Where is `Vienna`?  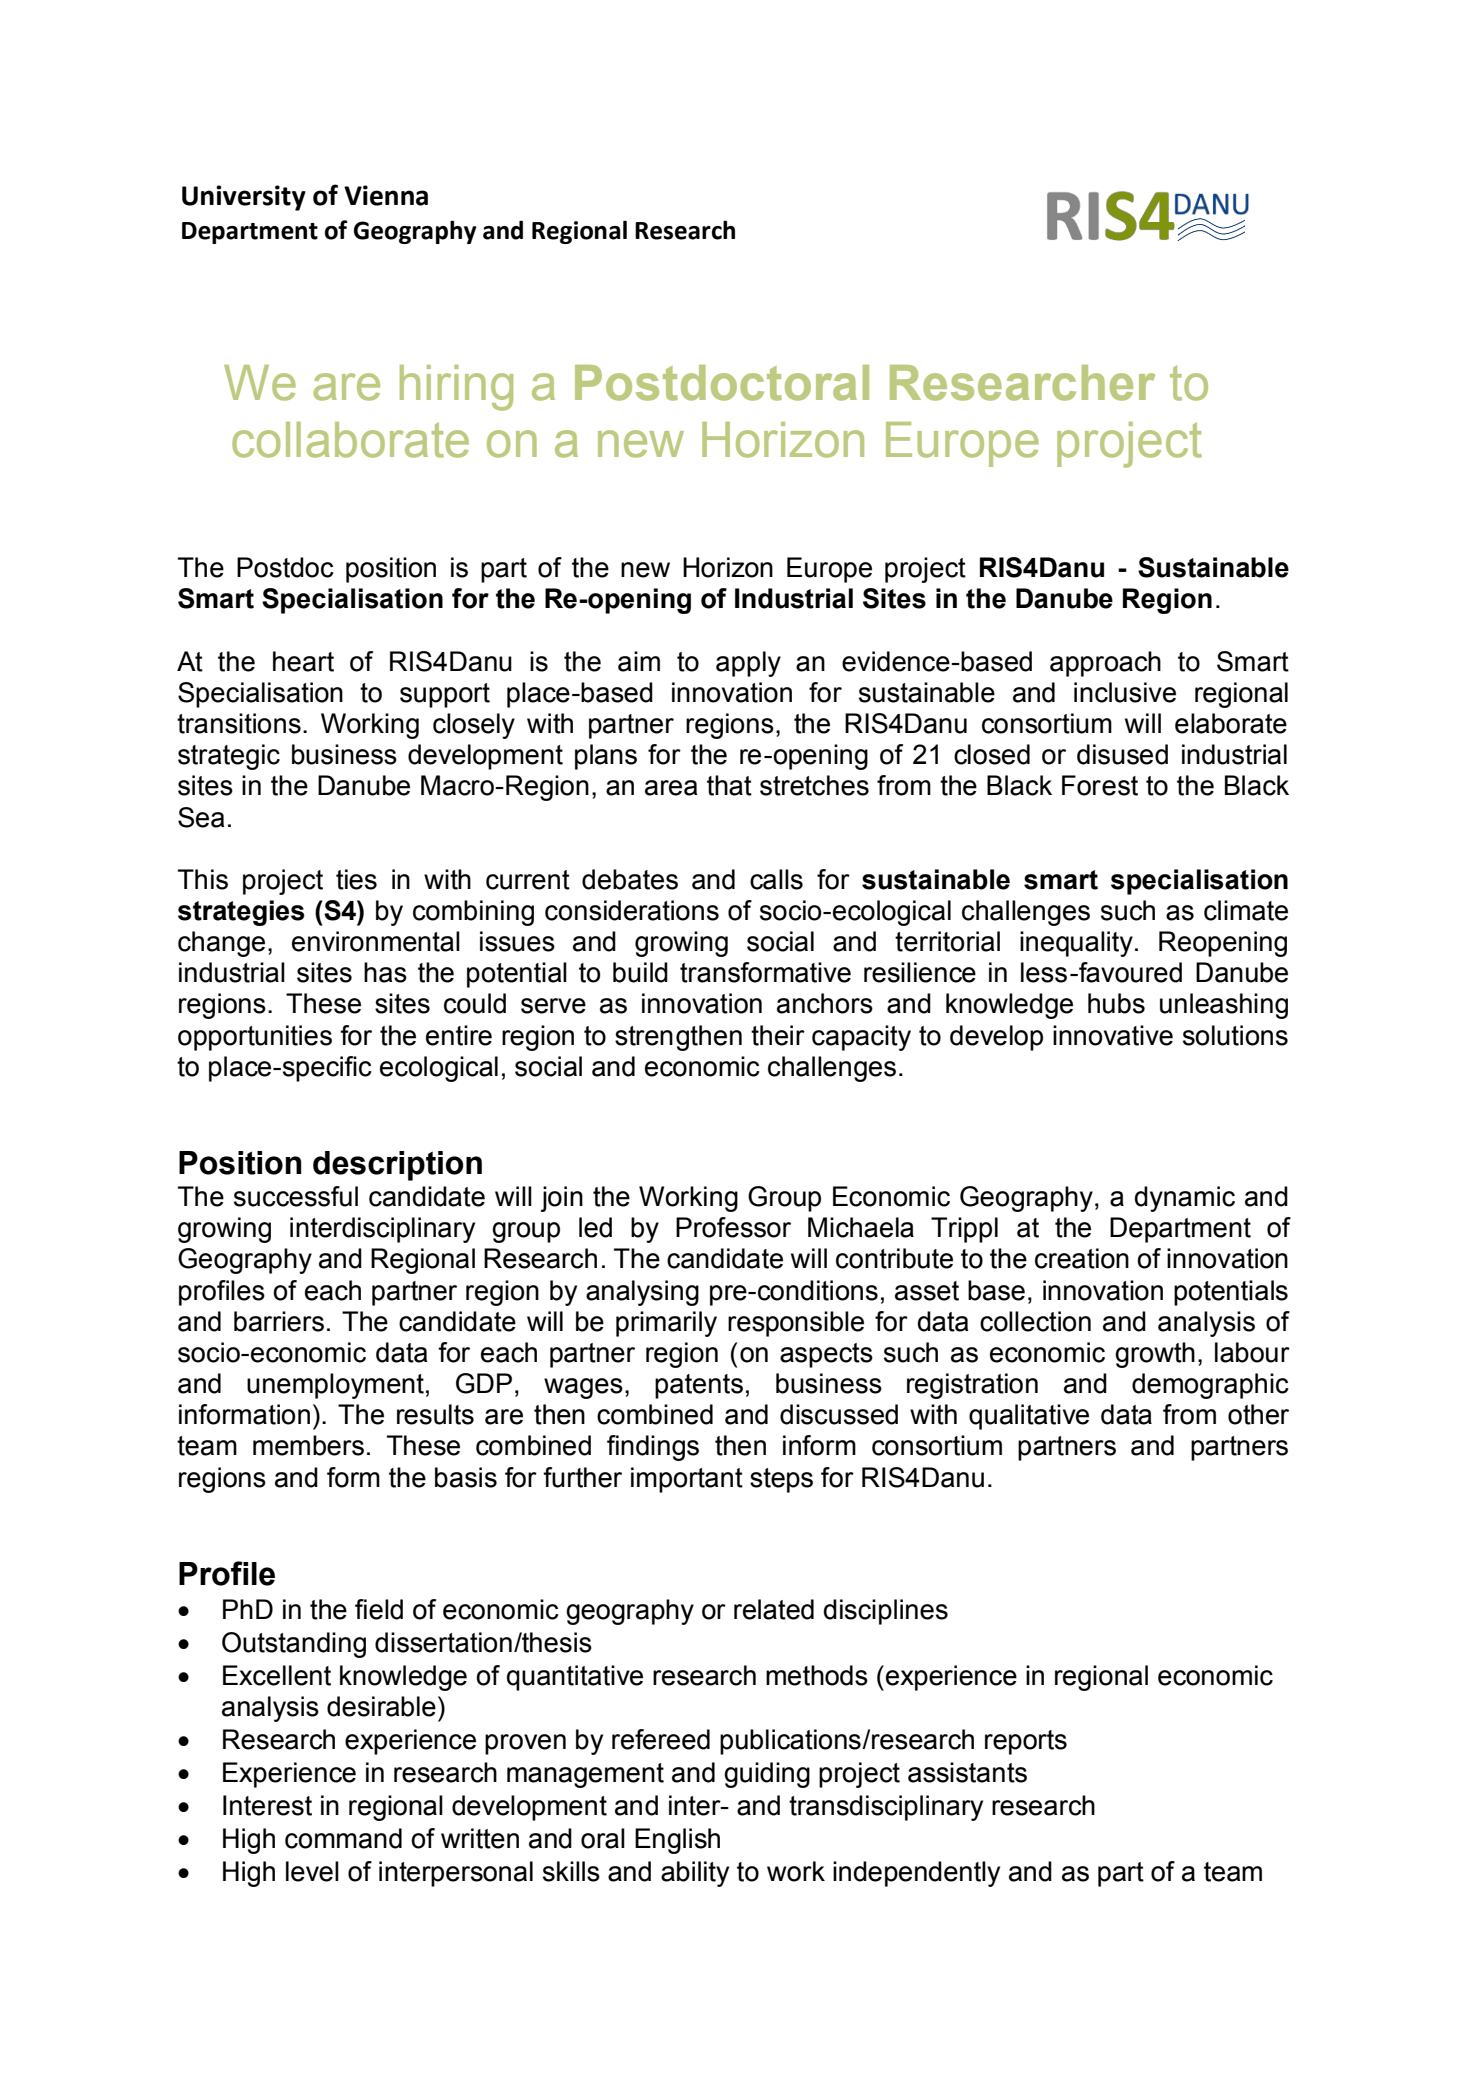
Vienna is located at coordinates (386, 195).
